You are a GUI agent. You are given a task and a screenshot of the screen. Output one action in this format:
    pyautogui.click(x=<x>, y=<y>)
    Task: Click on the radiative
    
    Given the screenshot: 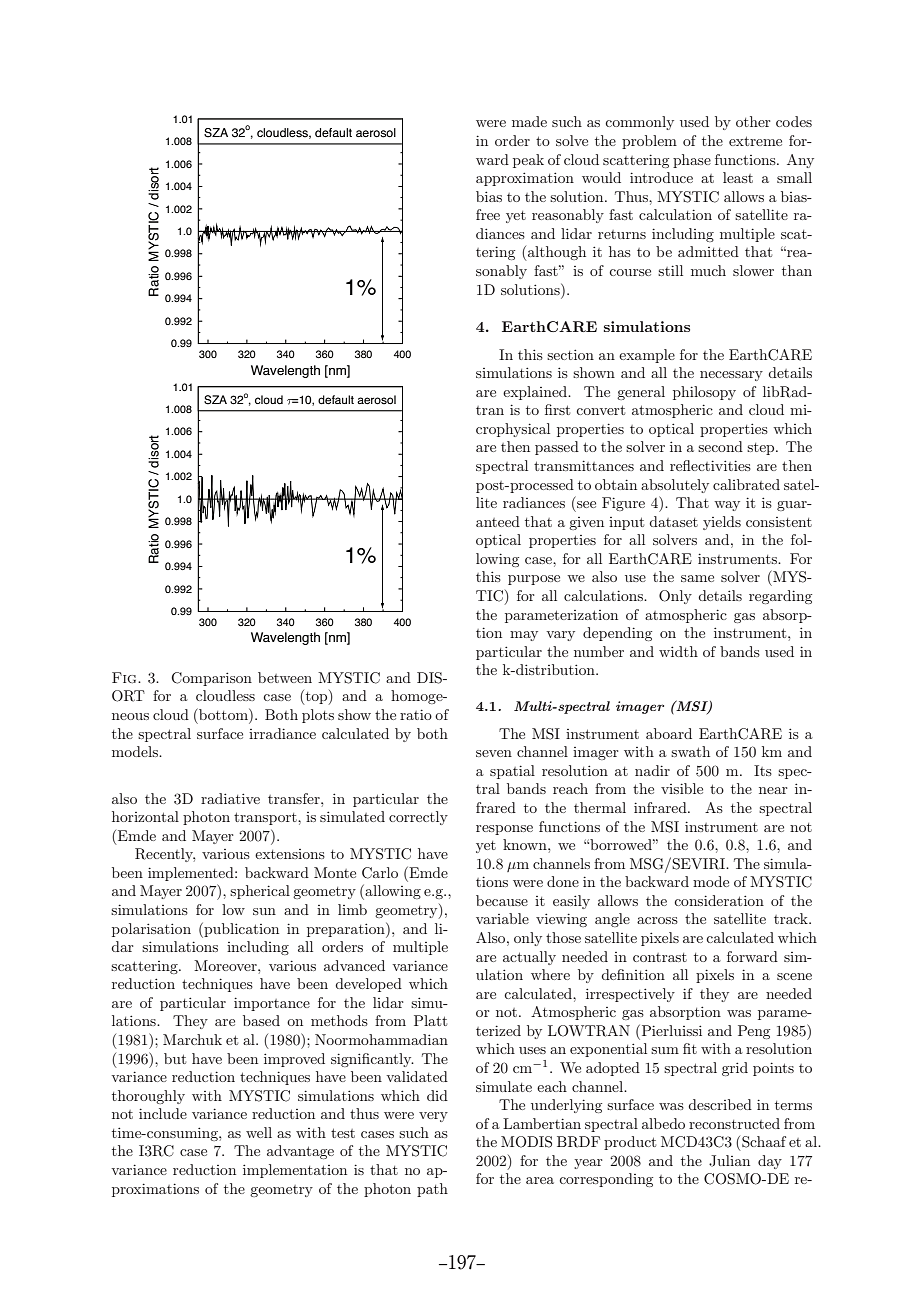 What is the action you would take?
    pyautogui.click(x=230, y=798)
